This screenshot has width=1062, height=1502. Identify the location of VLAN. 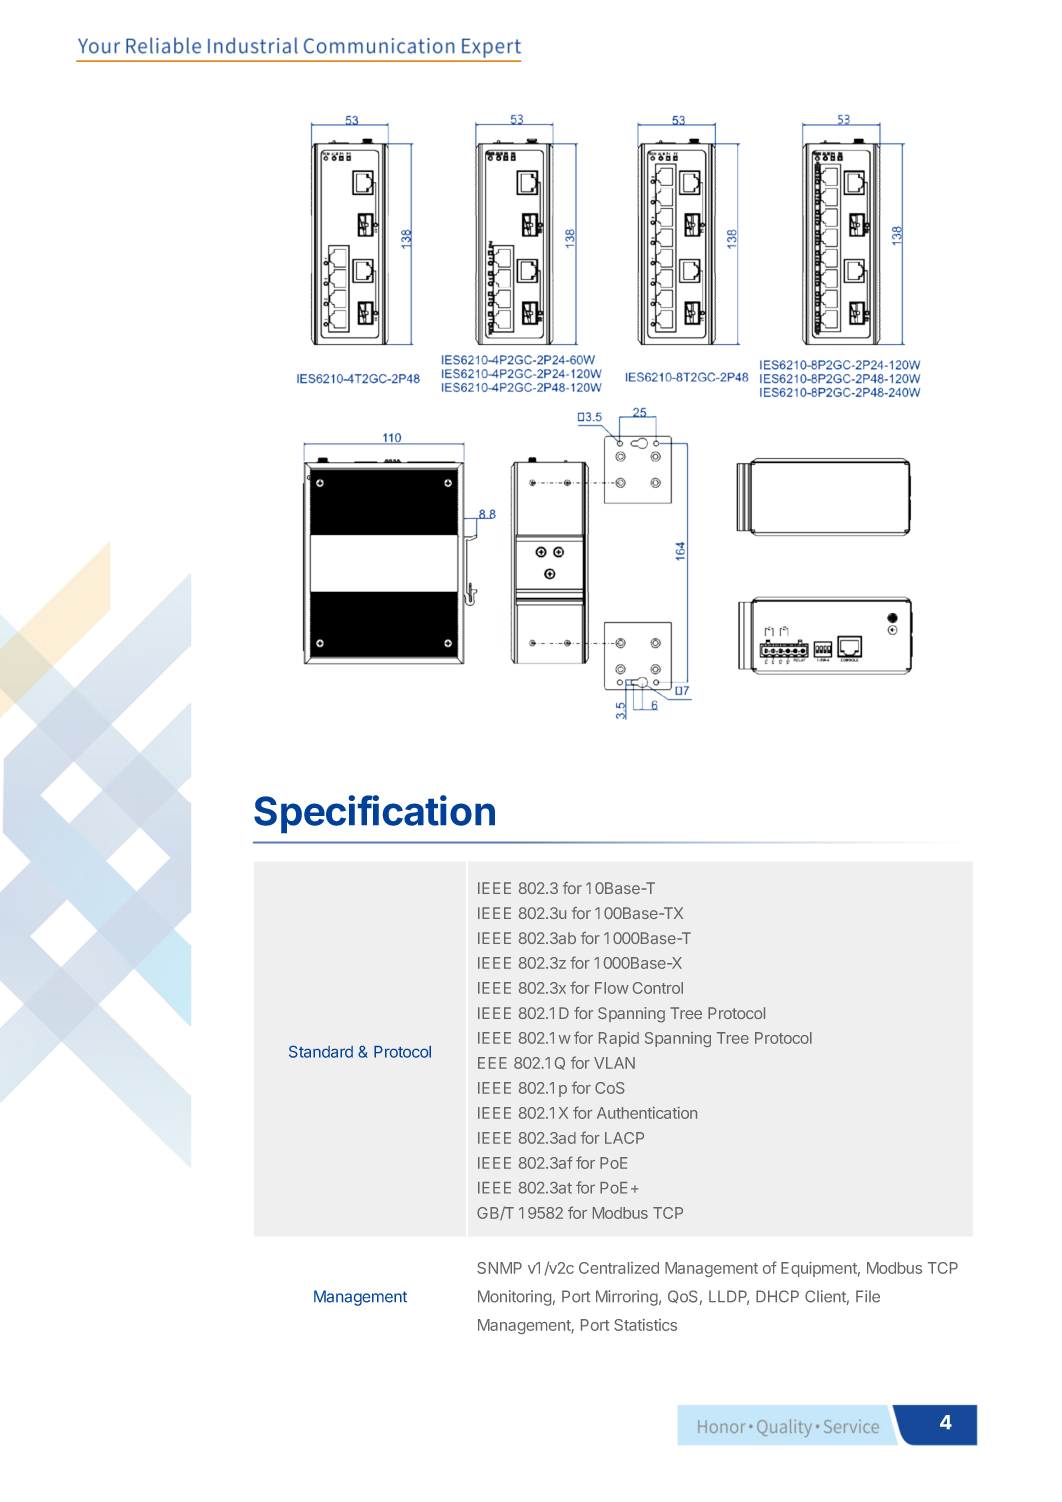
(614, 1063).
